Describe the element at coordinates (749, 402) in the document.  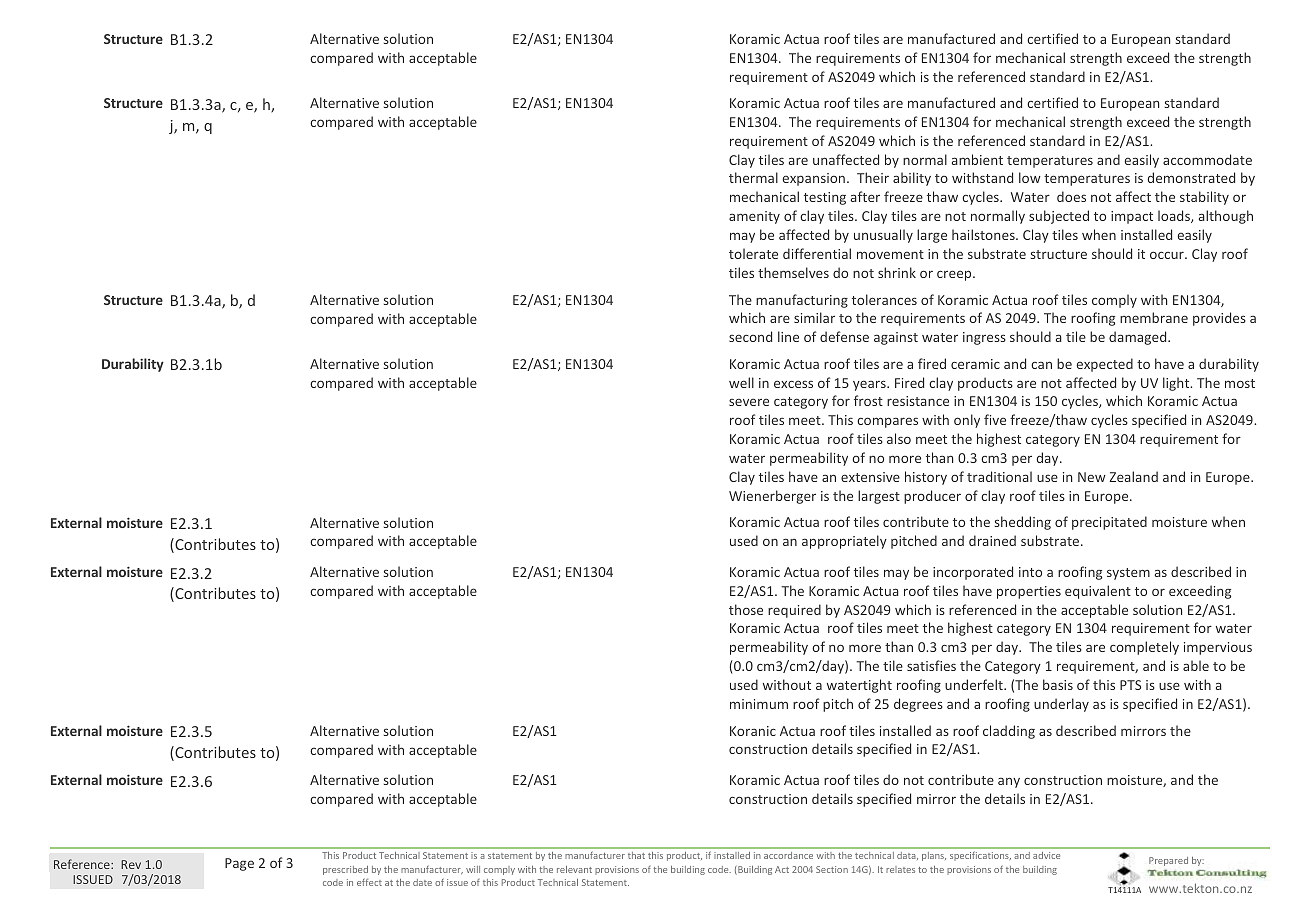
I see `severe` at that location.
